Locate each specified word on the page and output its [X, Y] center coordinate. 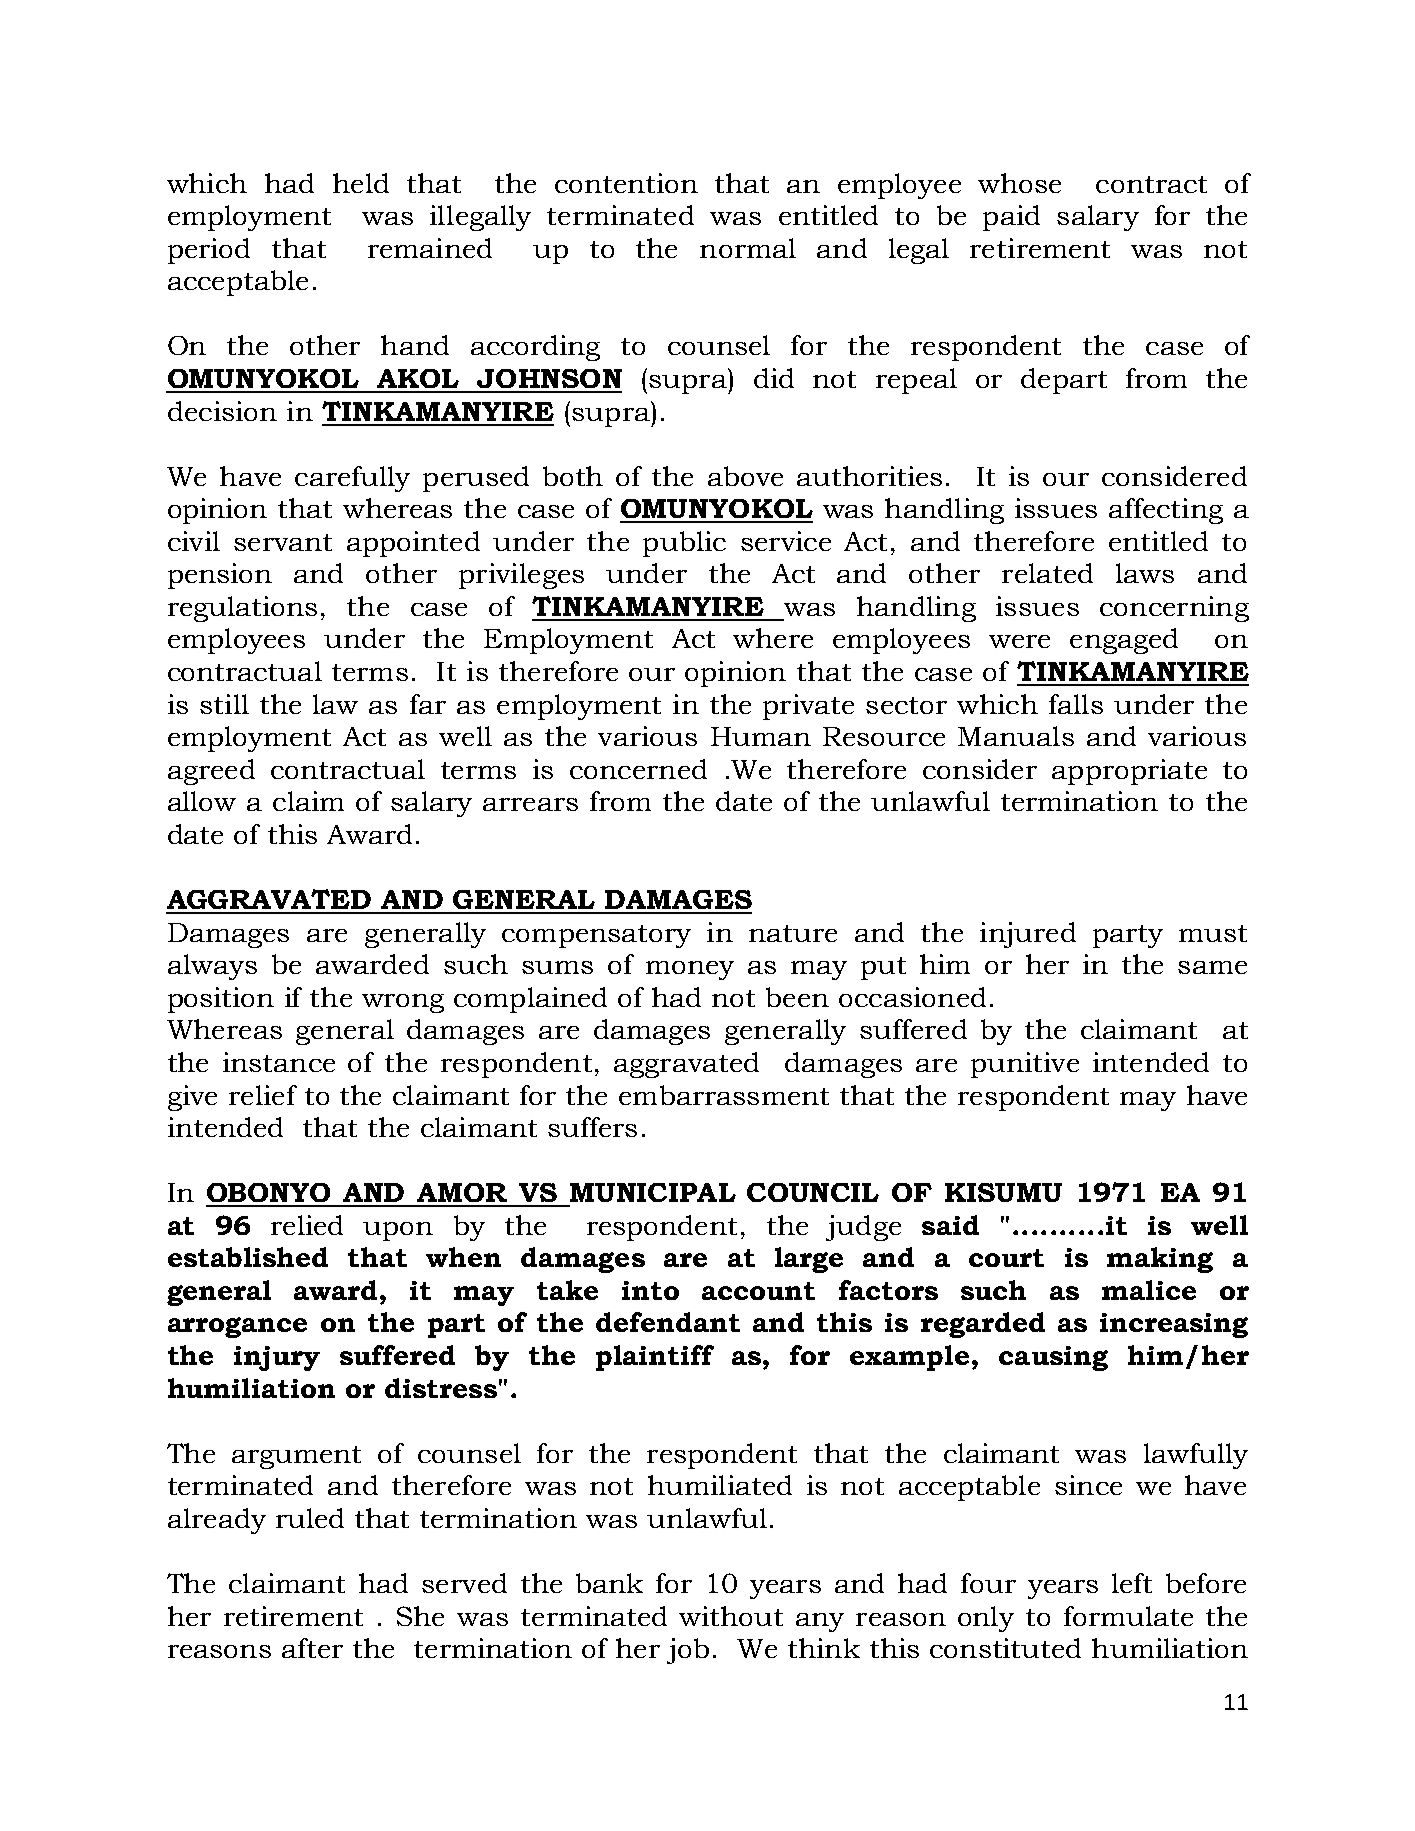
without [731, 1616]
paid [1011, 218]
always [212, 967]
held [361, 183]
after [312, 1648]
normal [748, 248]
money [690, 970]
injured [1028, 935]
